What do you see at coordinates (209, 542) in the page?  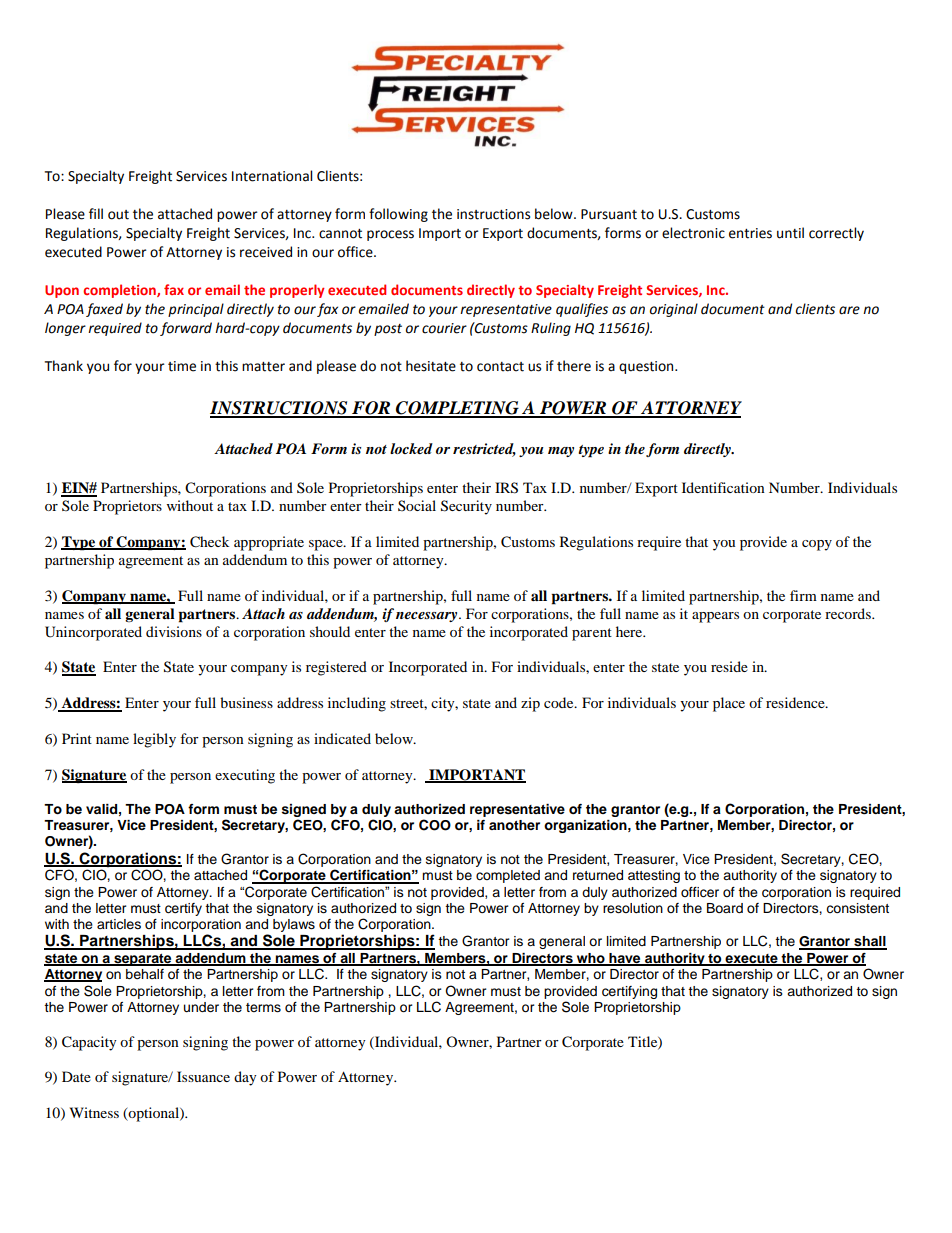 I see `Check` at bounding box center [209, 542].
